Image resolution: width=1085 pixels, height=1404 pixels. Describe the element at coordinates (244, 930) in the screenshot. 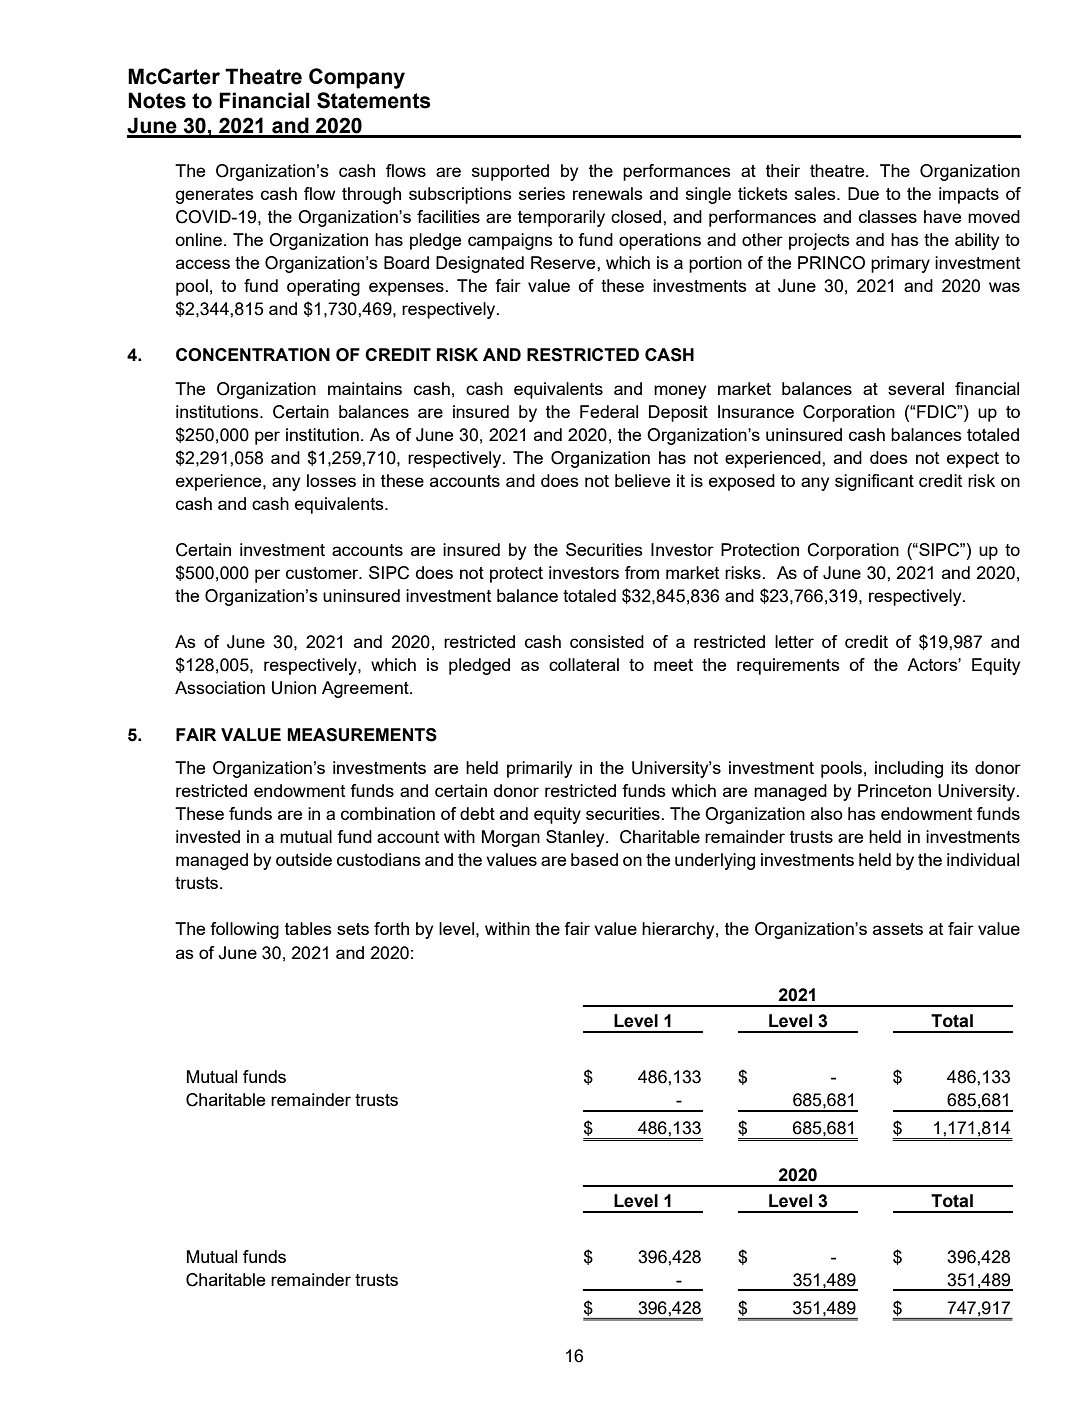

I see `following` at that location.
